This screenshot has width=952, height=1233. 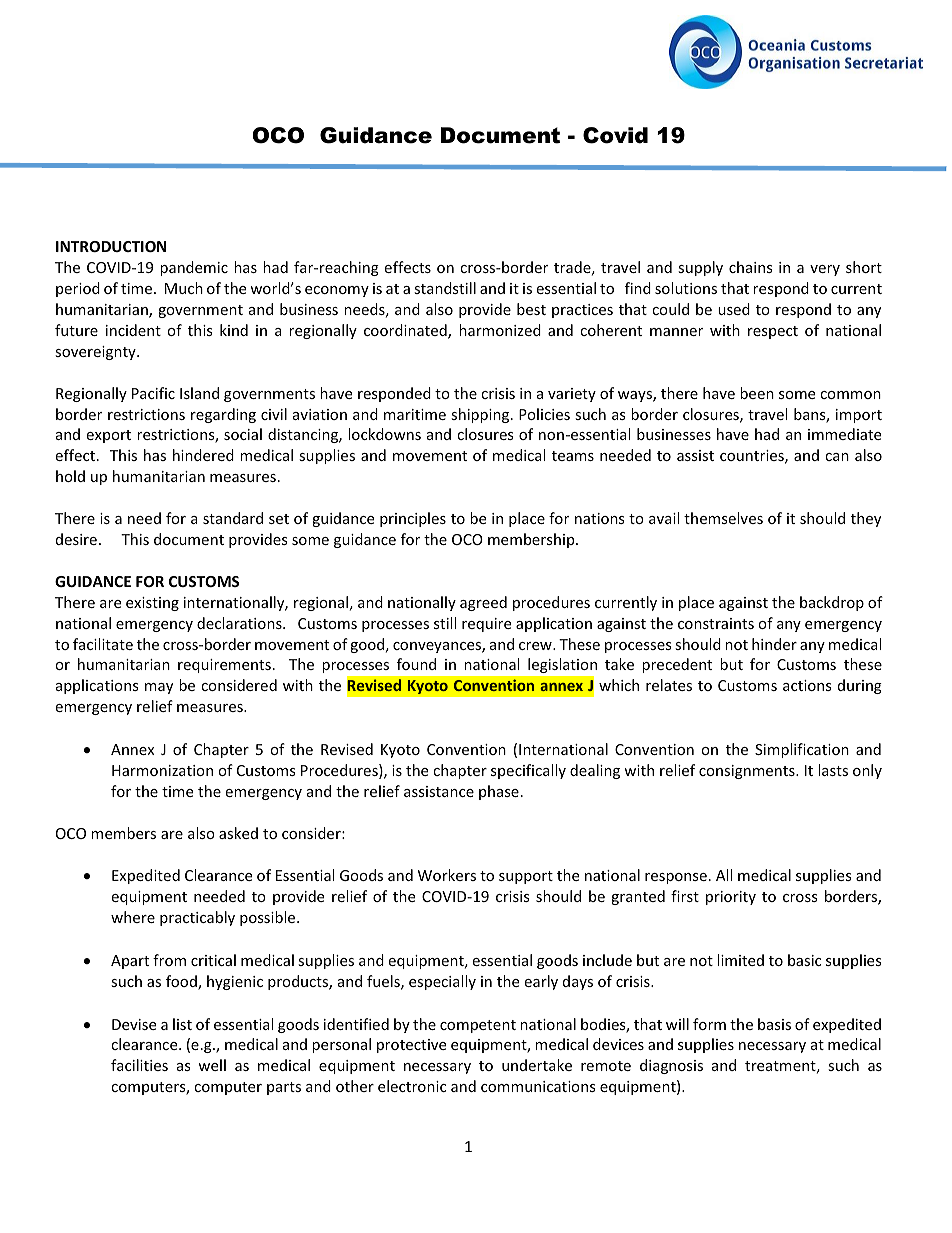 What do you see at coordinates (413, 519) in the screenshot?
I see `principles` at bounding box center [413, 519].
